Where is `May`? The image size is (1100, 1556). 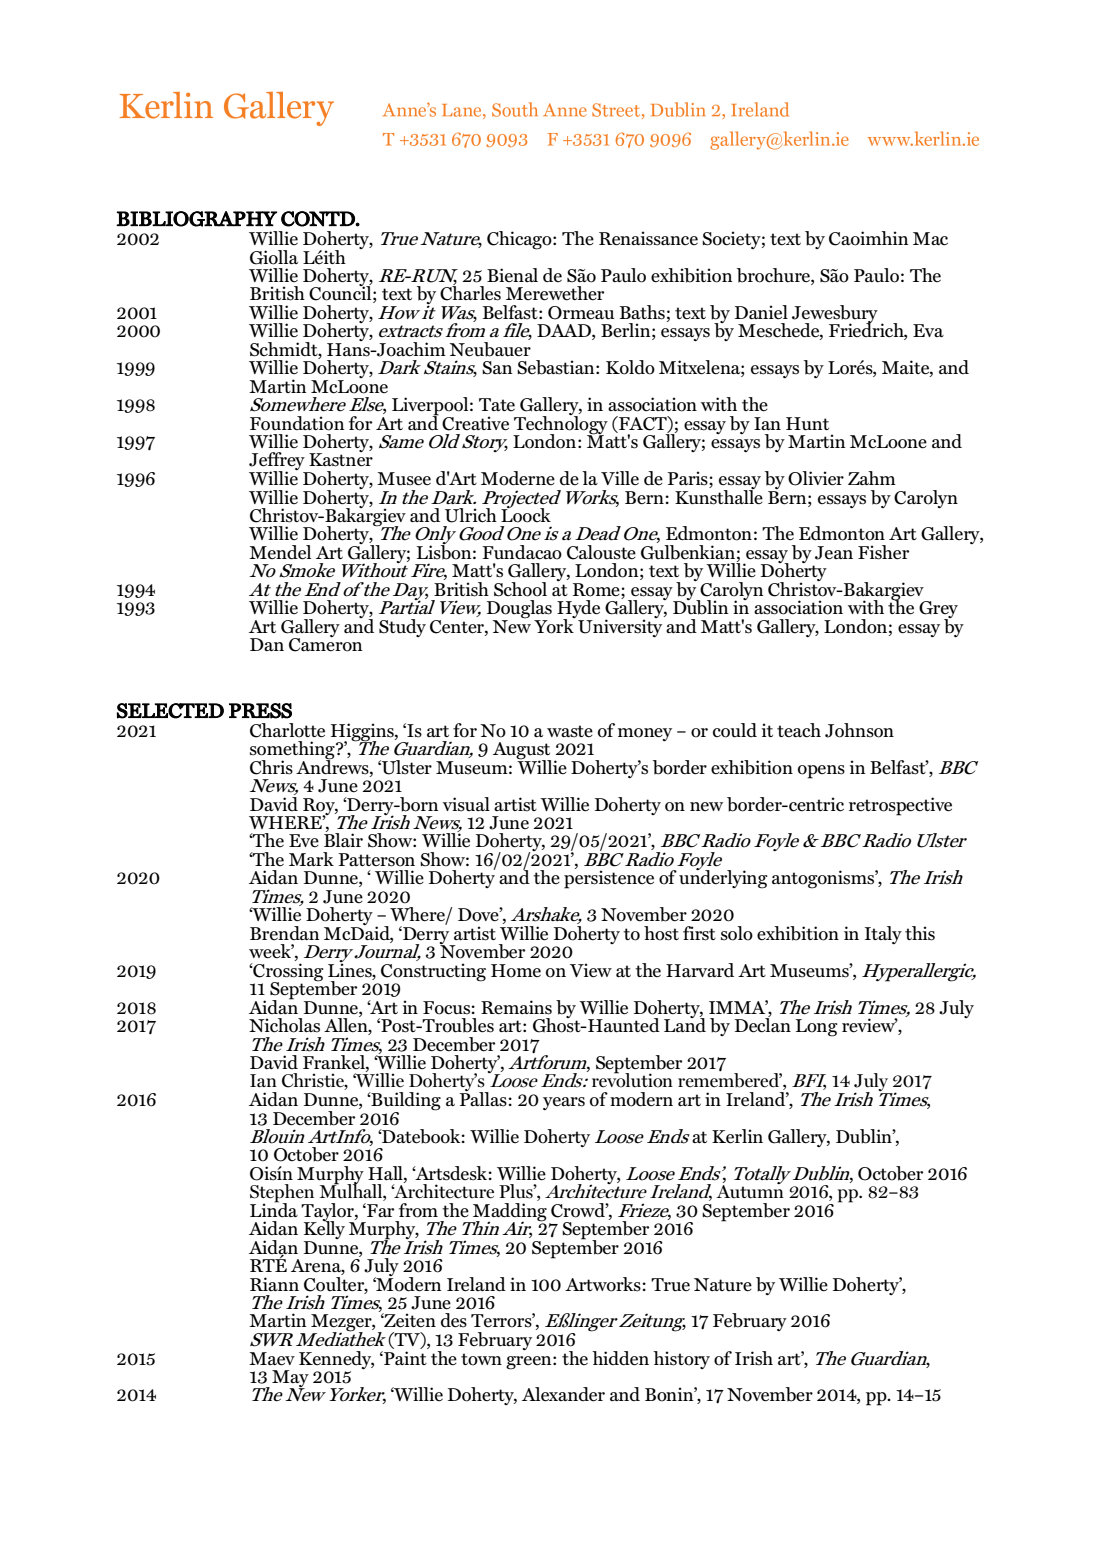 May is located at coordinates (290, 1379).
